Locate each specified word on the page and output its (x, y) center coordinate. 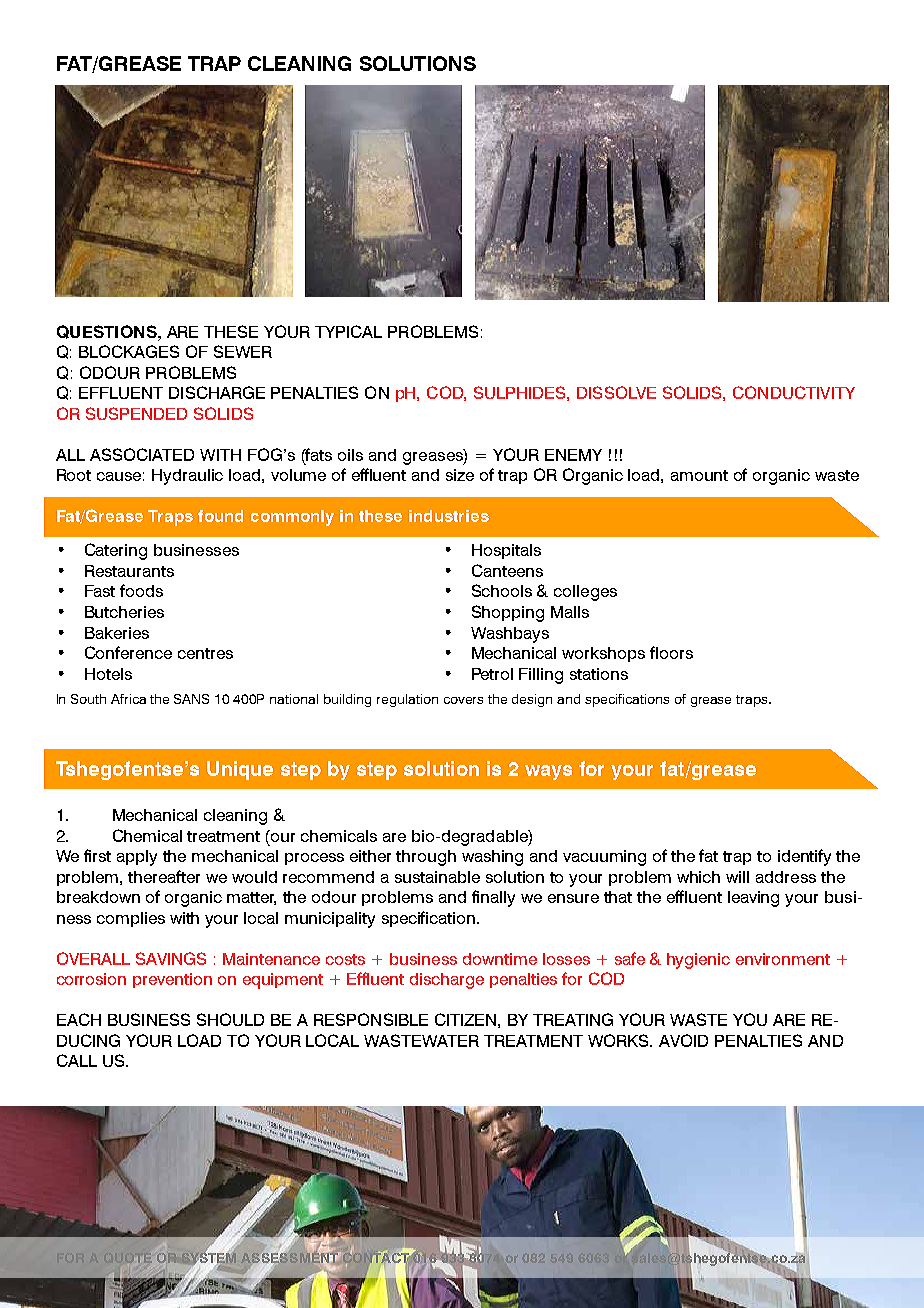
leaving (753, 899)
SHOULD (230, 1019)
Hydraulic (187, 477)
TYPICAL (348, 331)
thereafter (164, 876)
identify (804, 857)
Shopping (508, 613)
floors (671, 652)
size (460, 475)
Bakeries (117, 633)
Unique (240, 770)
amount (699, 475)
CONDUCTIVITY (794, 392)
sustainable (437, 877)
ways (548, 772)
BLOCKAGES (129, 351)
